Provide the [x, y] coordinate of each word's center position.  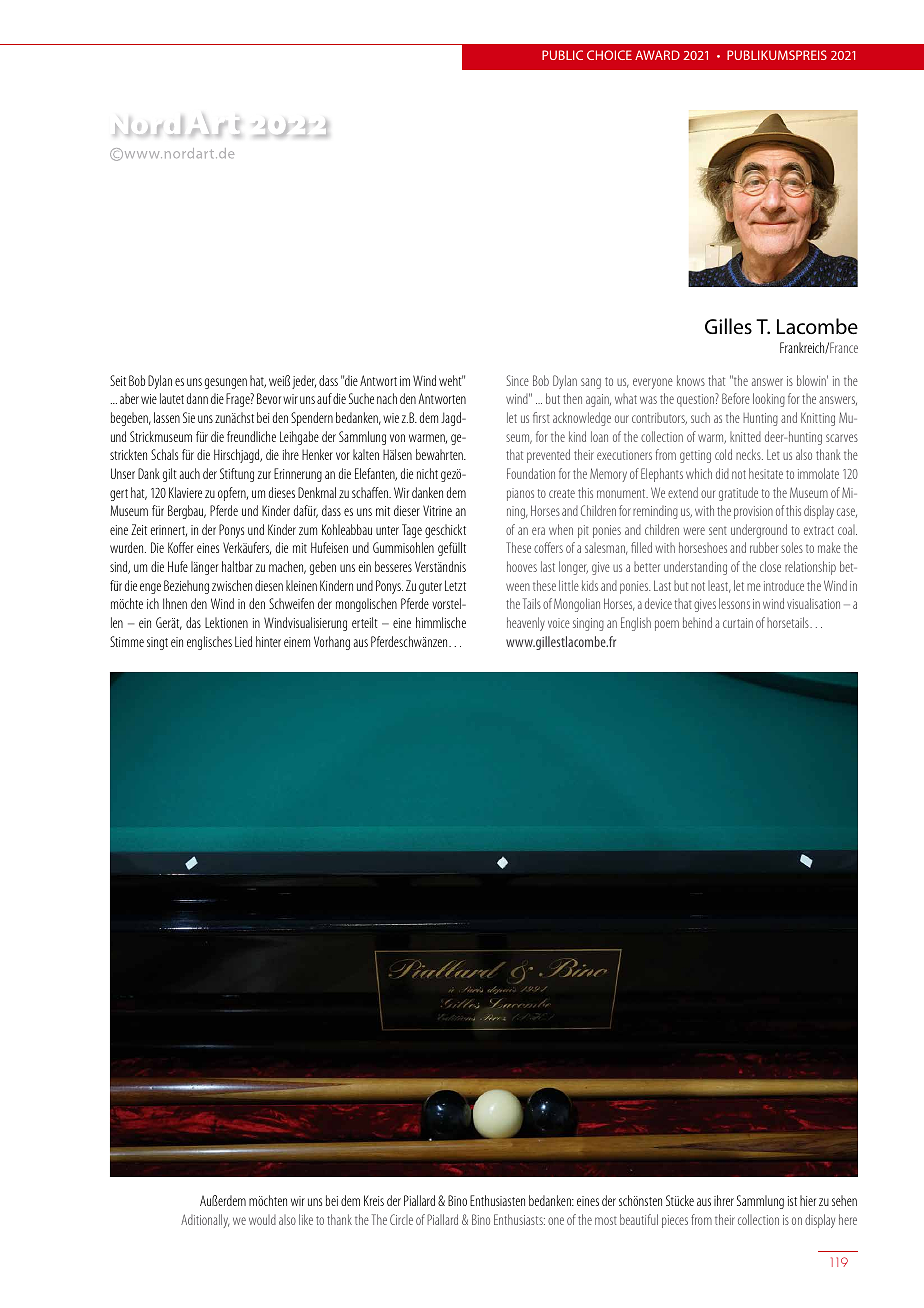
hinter [268, 641]
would [262, 1220]
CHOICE [609, 55]
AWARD [657, 55]
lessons [734, 603]
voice [559, 623]
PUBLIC [562, 55]
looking [769, 400]
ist [792, 1201]
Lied [243, 641]
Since [518, 380]
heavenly [526, 624]
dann [197, 398]
